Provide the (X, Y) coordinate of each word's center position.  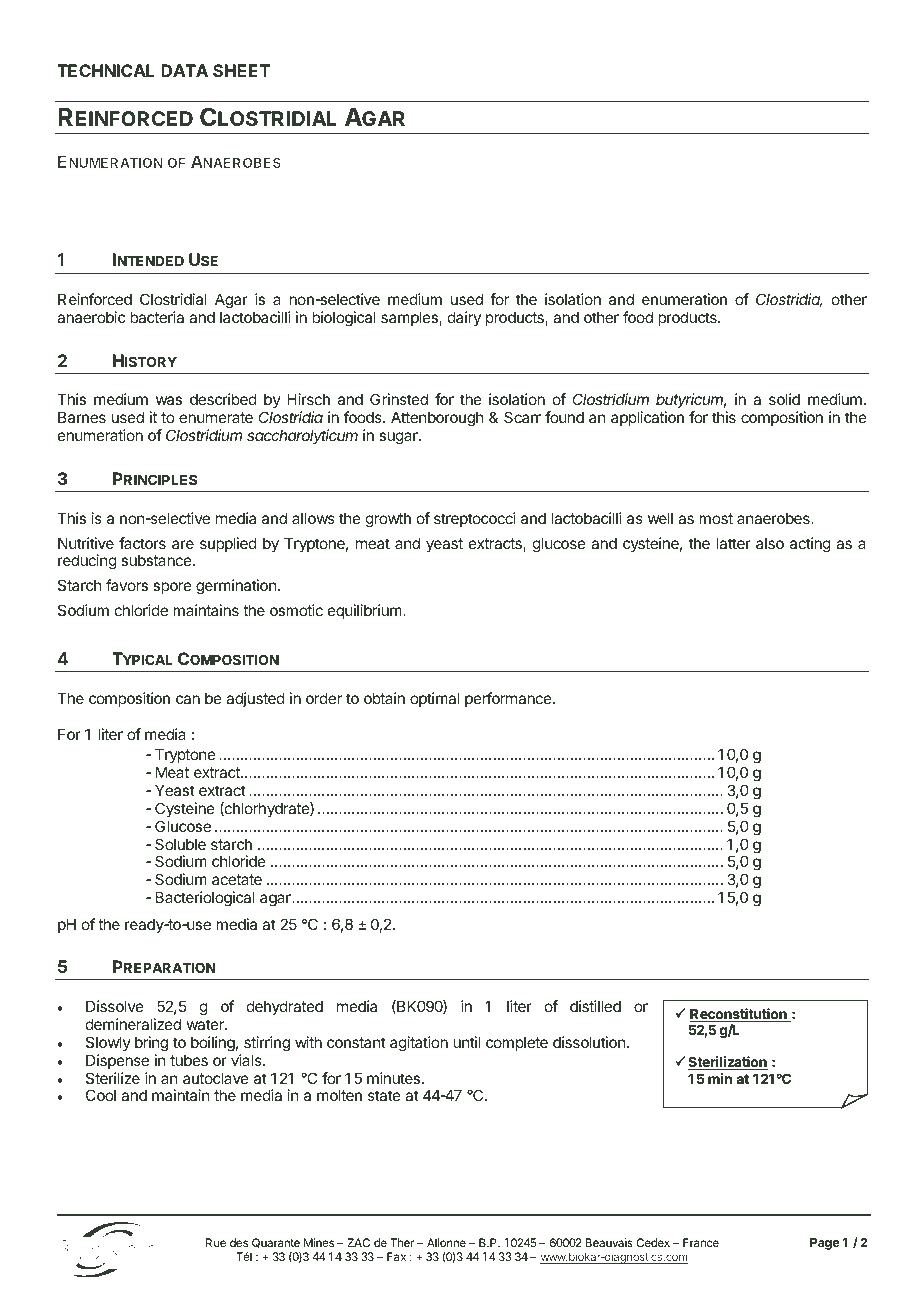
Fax (396, 1256)
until (466, 1042)
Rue (216, 1242)
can (188, 699)
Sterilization (728, 1063)
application (647, 418)
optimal (435, 699)
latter (734, 543)
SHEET (241, 70)
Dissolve (115, 1006)
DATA (184, 70)
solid (784, 399)
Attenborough (437, 419)
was (169, 400)
